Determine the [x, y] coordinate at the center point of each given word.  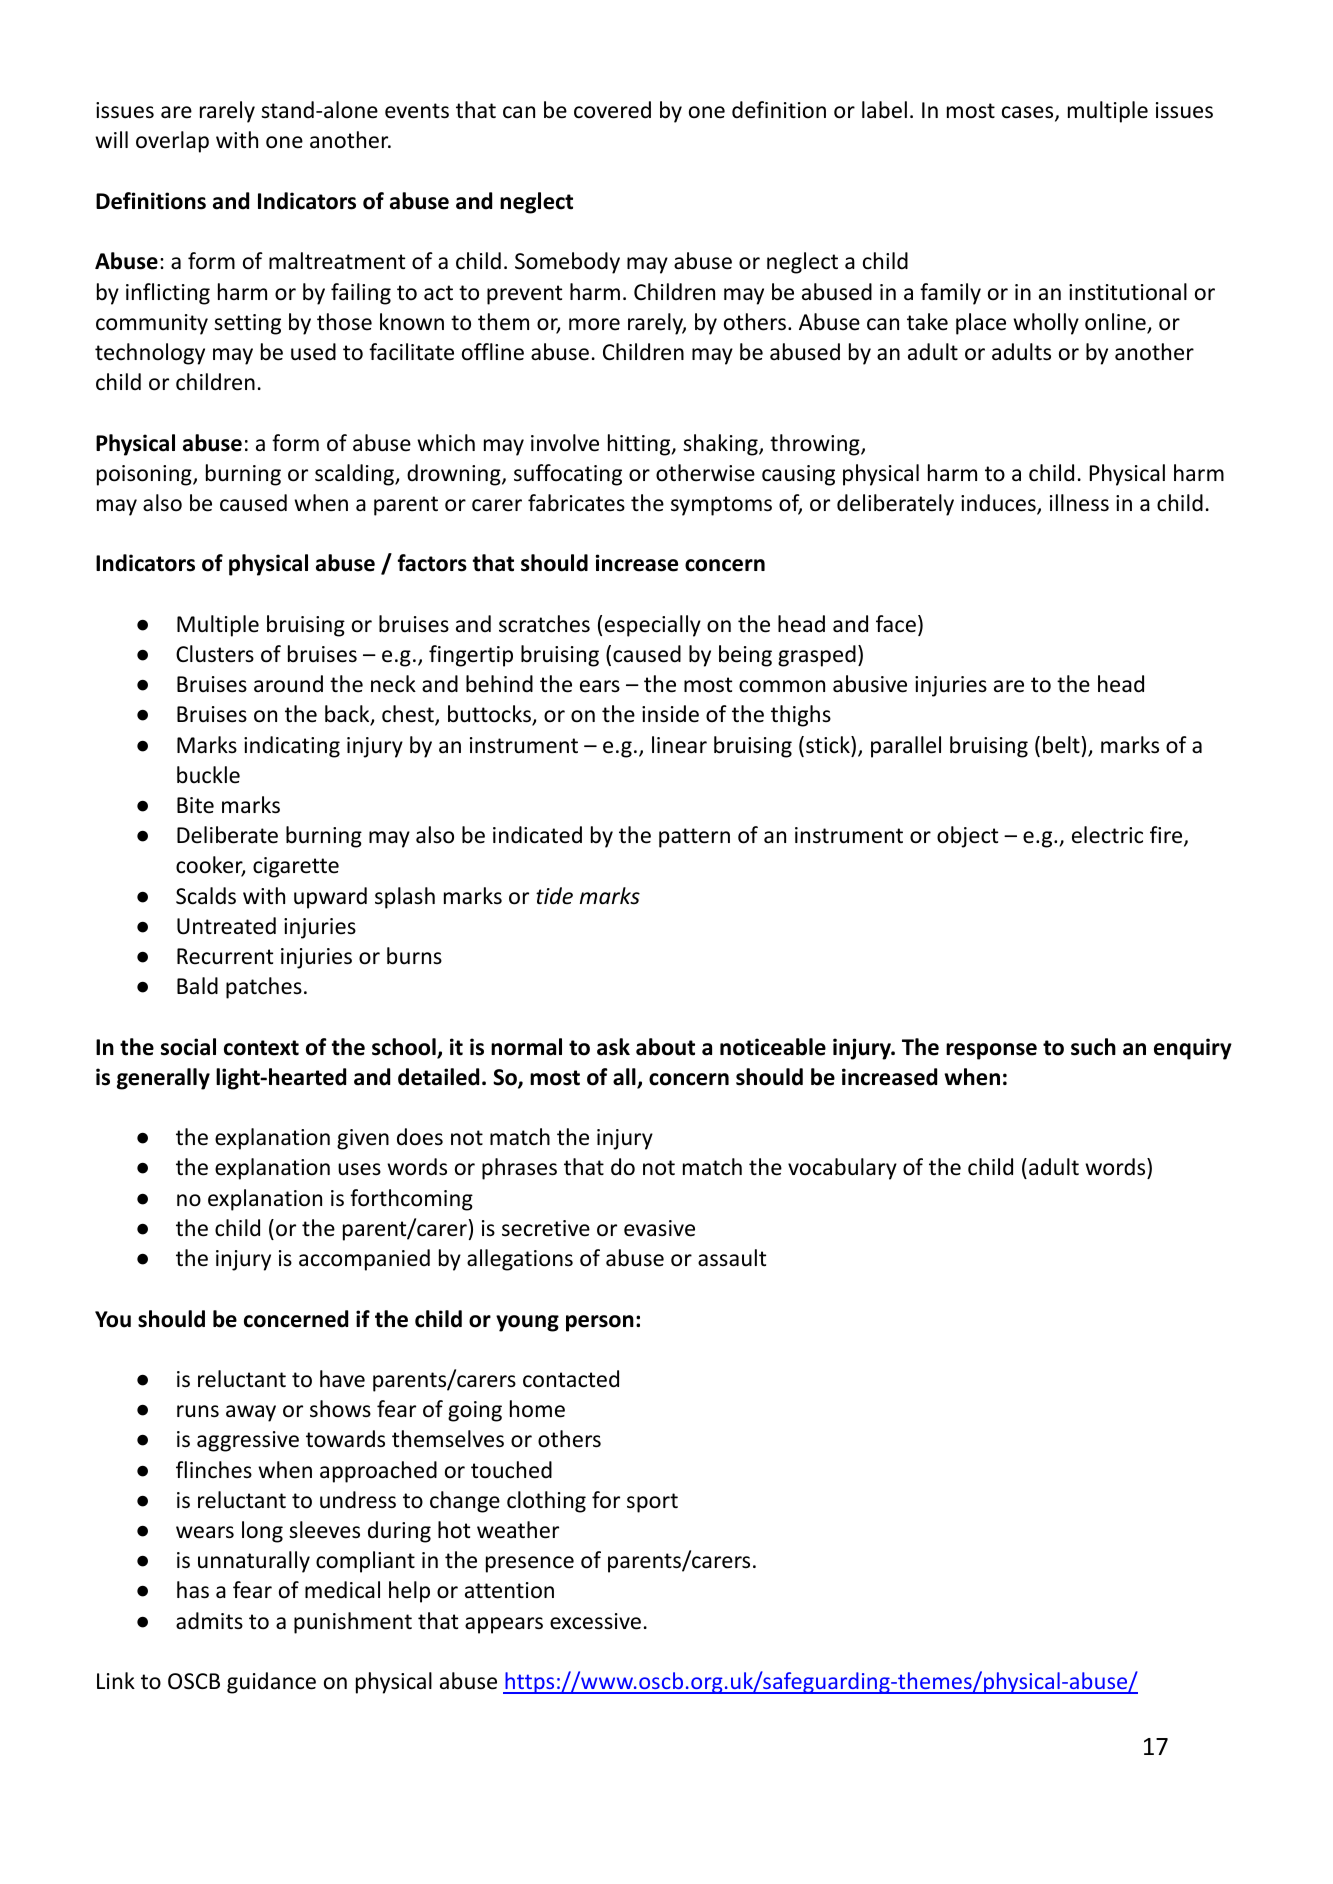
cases [1029, 113]
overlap [172, 142]
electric [1107, 835]
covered [612, 110]
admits [209, 1621]
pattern [694, 838]
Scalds [206, 896]
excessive [595, 1621]
